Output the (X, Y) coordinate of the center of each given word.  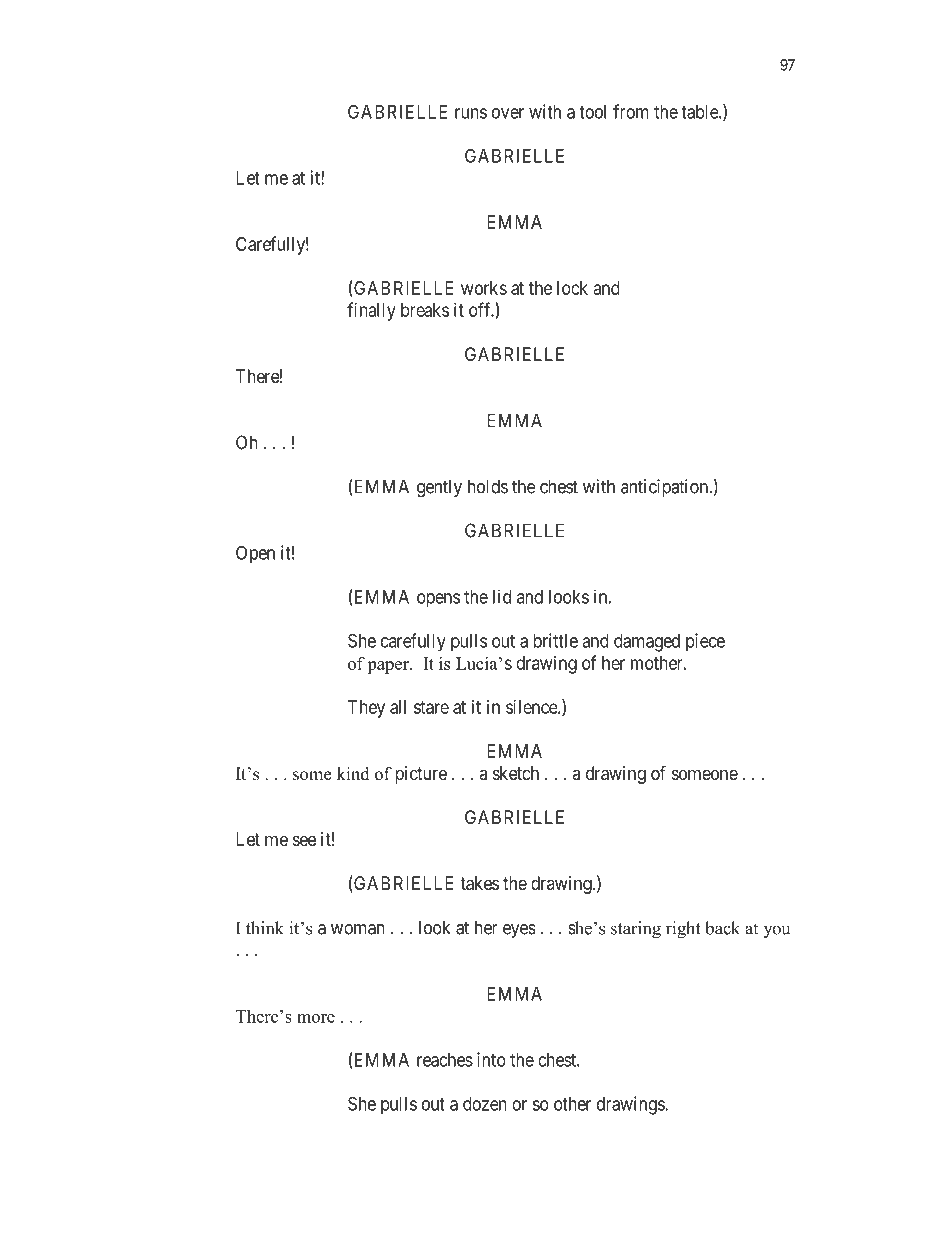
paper (389, 667)
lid (502, 596)
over (508, 113)
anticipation (665, 488)
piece (705, 642)
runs (471, 113)
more (316, 1018)
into (491, 1059)
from (631, 111)
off (481, 309)
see (304, 840)
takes (479, 883)
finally (371, 311)
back (722, 928)
